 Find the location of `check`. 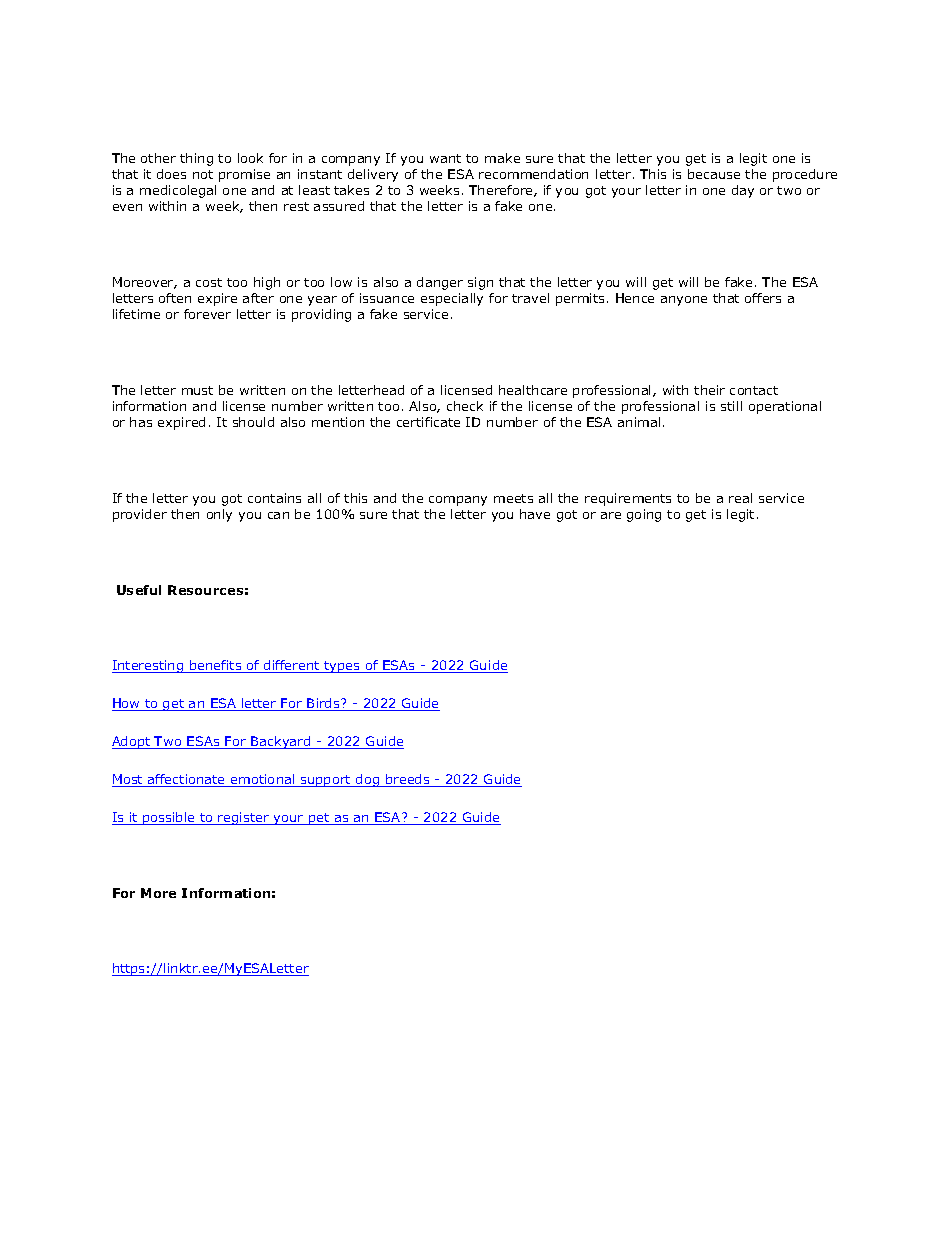

check is located at coordinates (465, 406).
